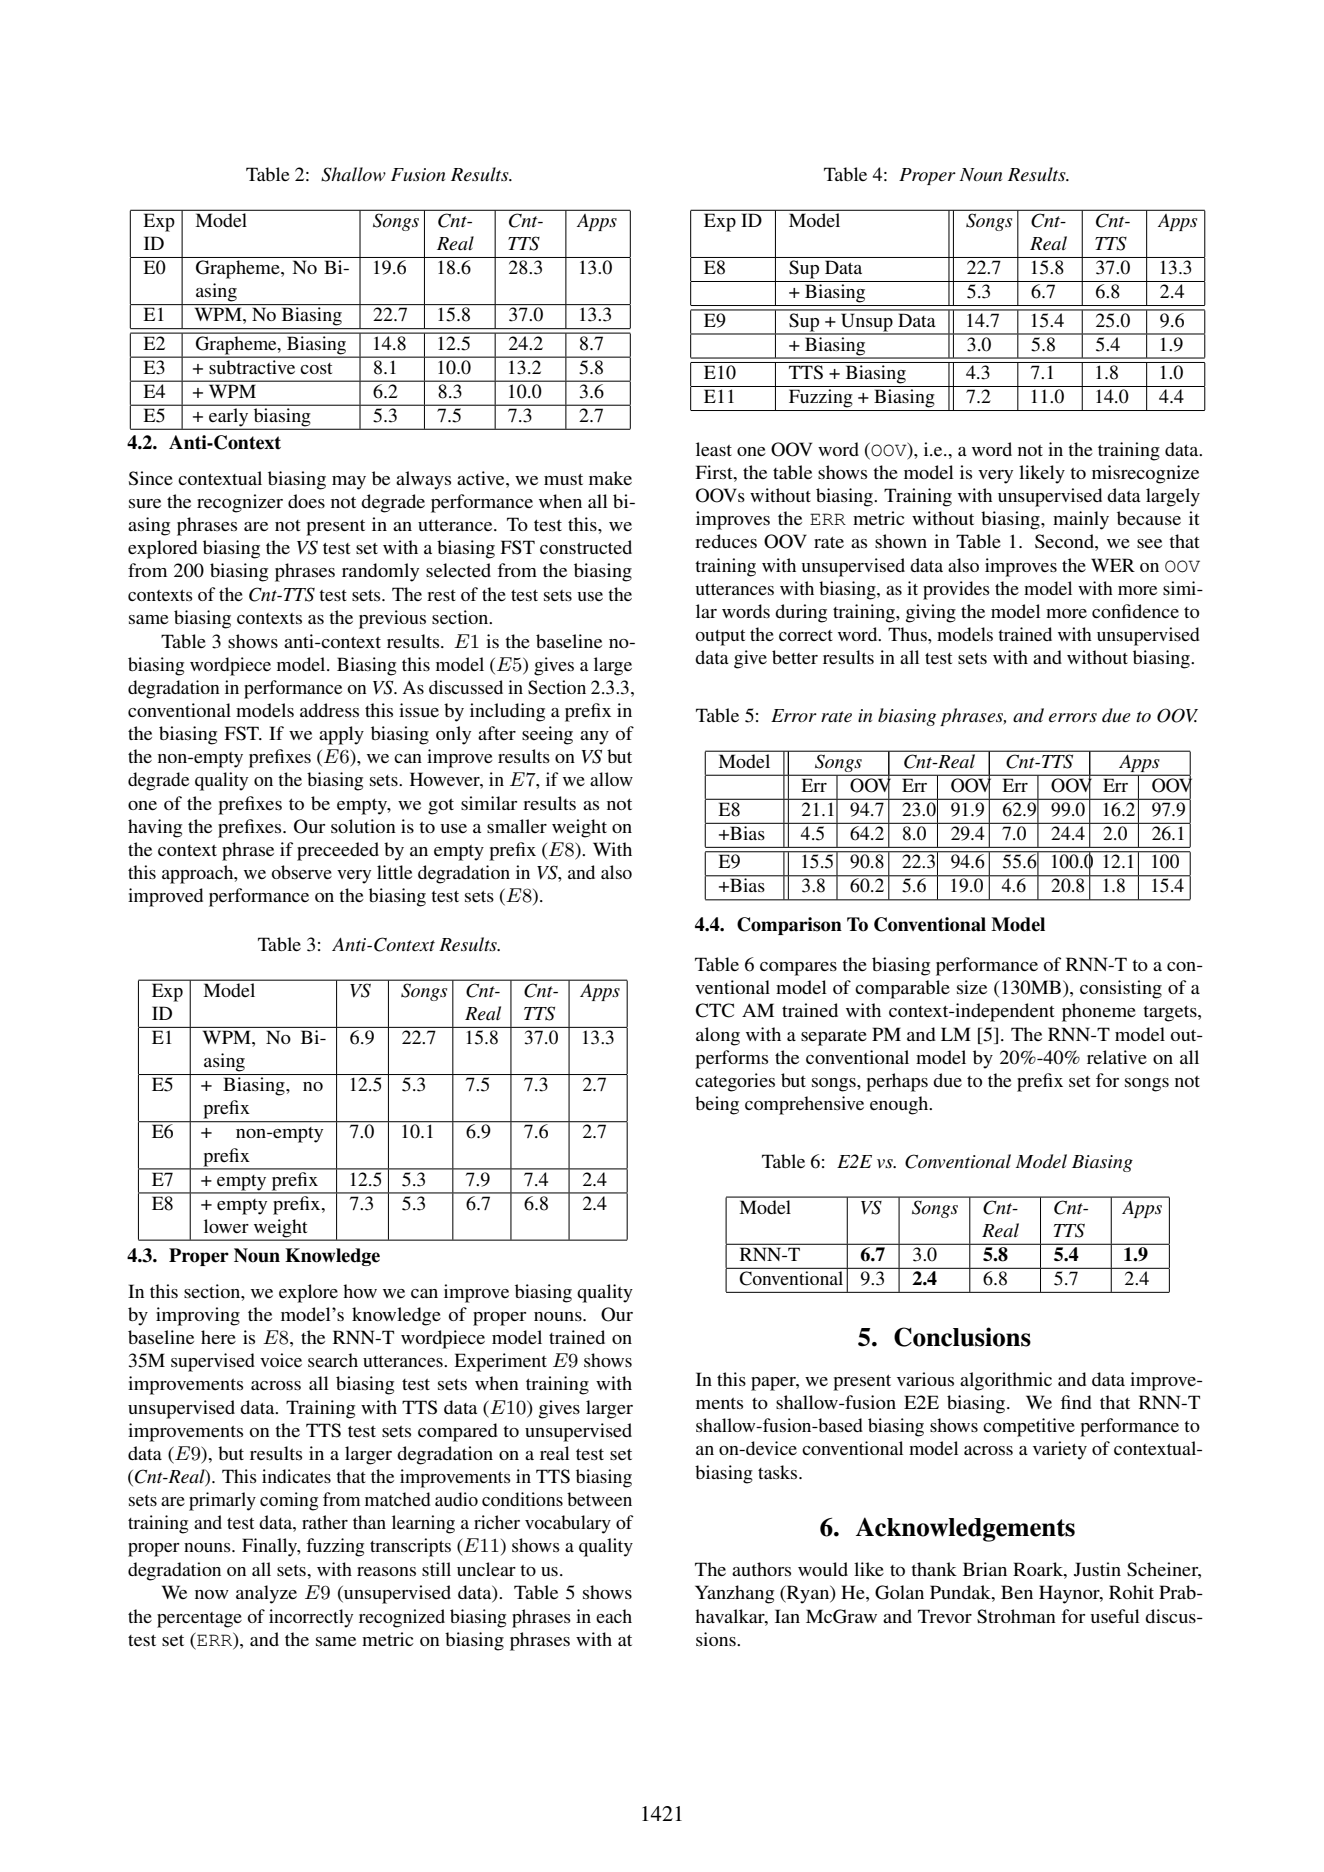 This screenshot has height=1872, width=1324. What do you see at coordinates (715, 1010) in the screenshot?
I see `CTC` at bounding box center [715, 1010].
